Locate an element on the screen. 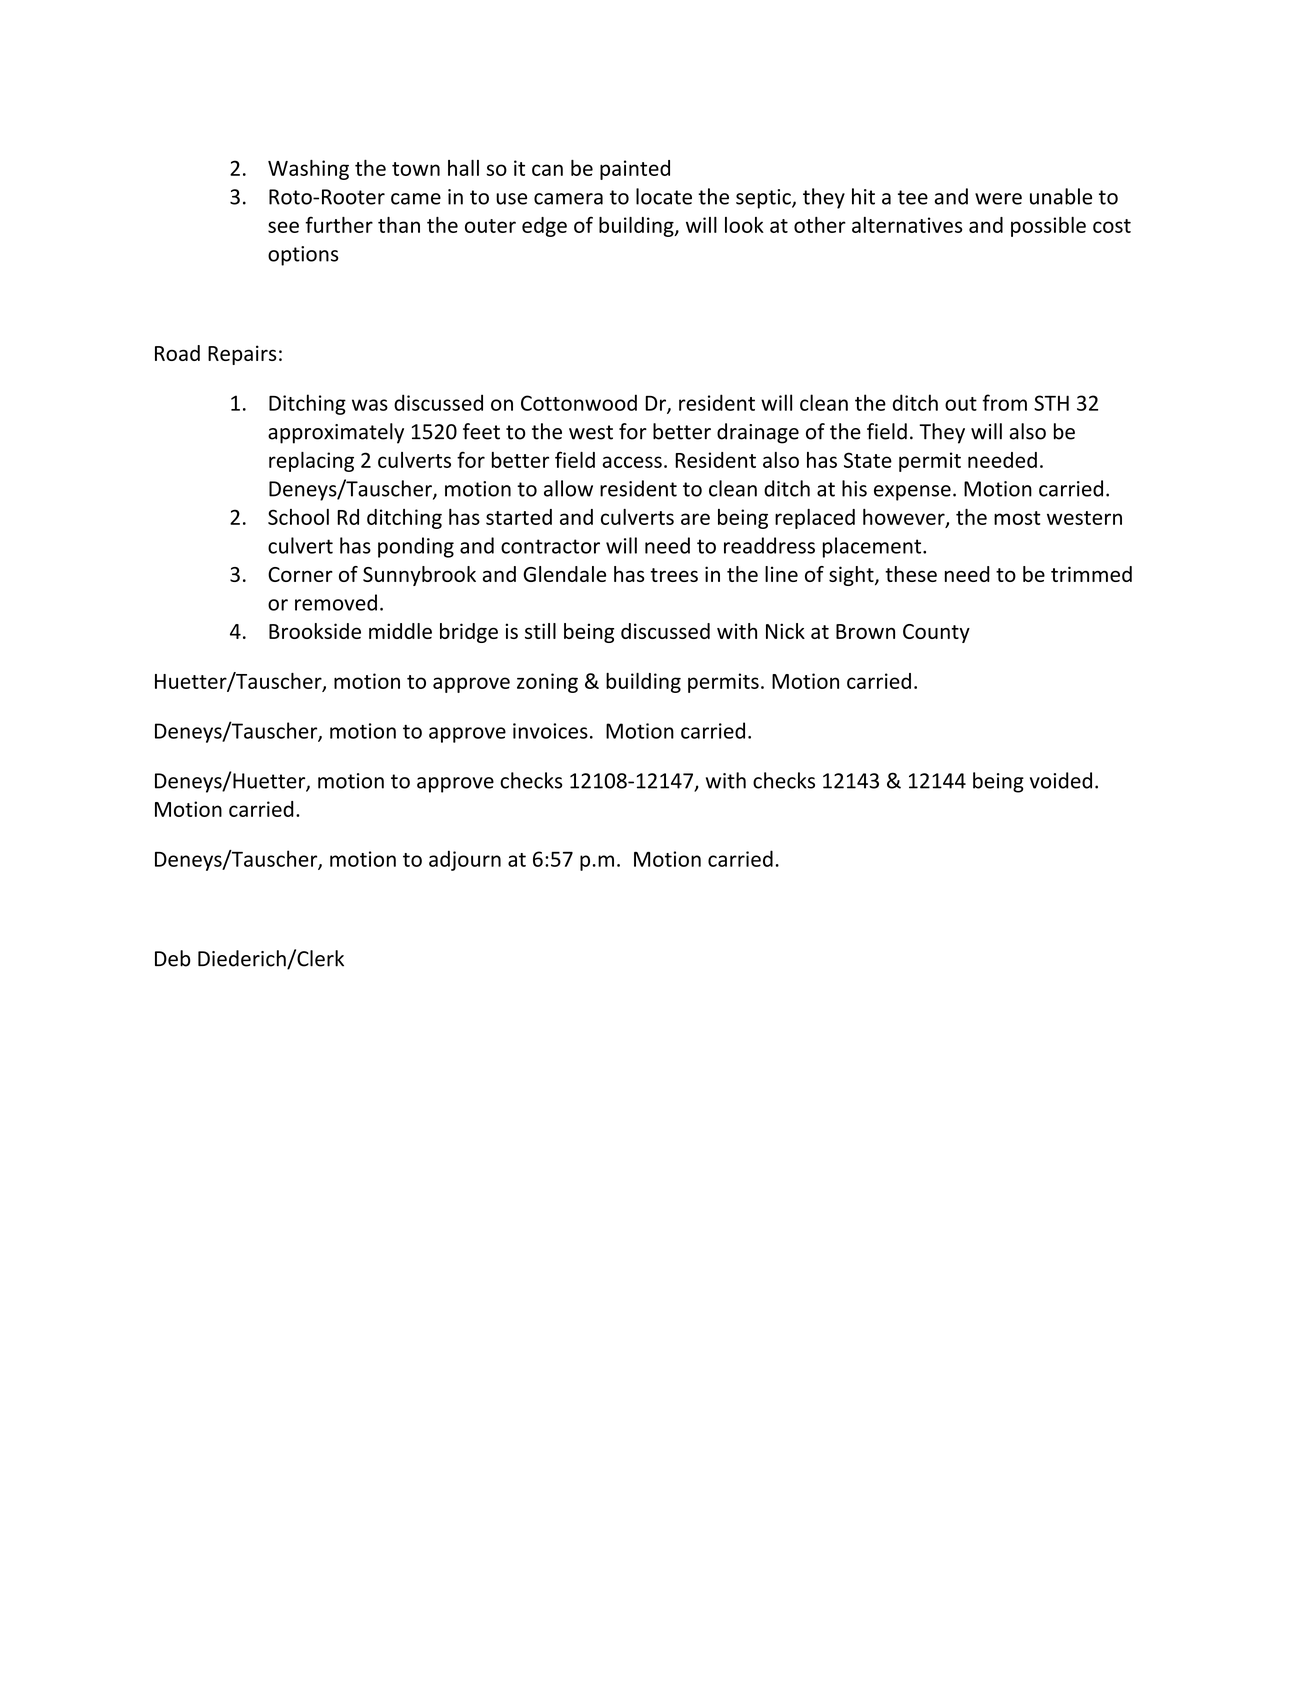 The height and width of the screenshot is (1683, 1300). County is located at coordinates (936, 633).
